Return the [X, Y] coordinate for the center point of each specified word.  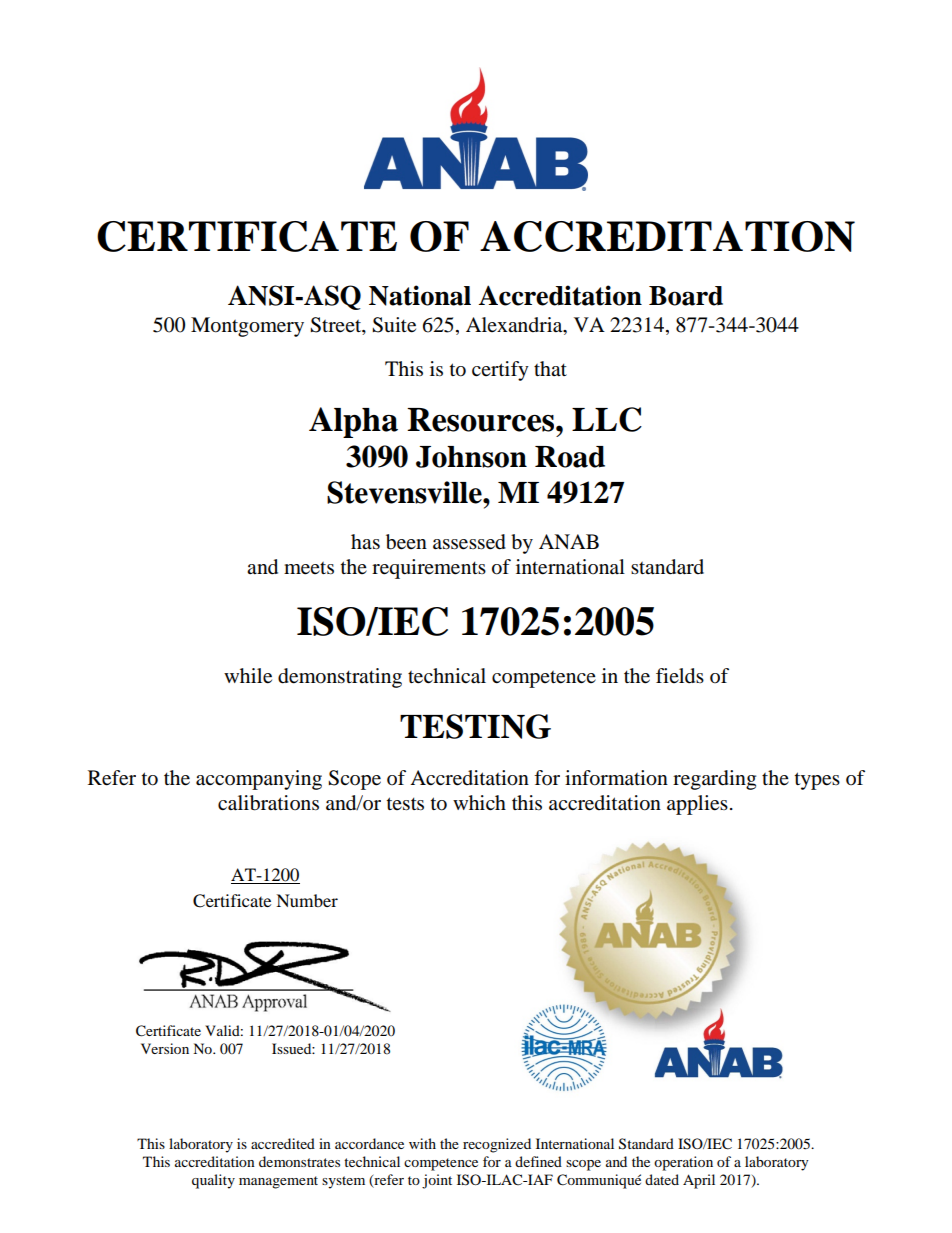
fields [680, 676]
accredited [283, 1143]
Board [686, 296]
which [479, 802]
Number [307, 900]
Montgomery [247, 327]
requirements [429, 569]
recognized [497, 1145]
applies [697, 805]
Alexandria [515, 325]
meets [309, 568]
